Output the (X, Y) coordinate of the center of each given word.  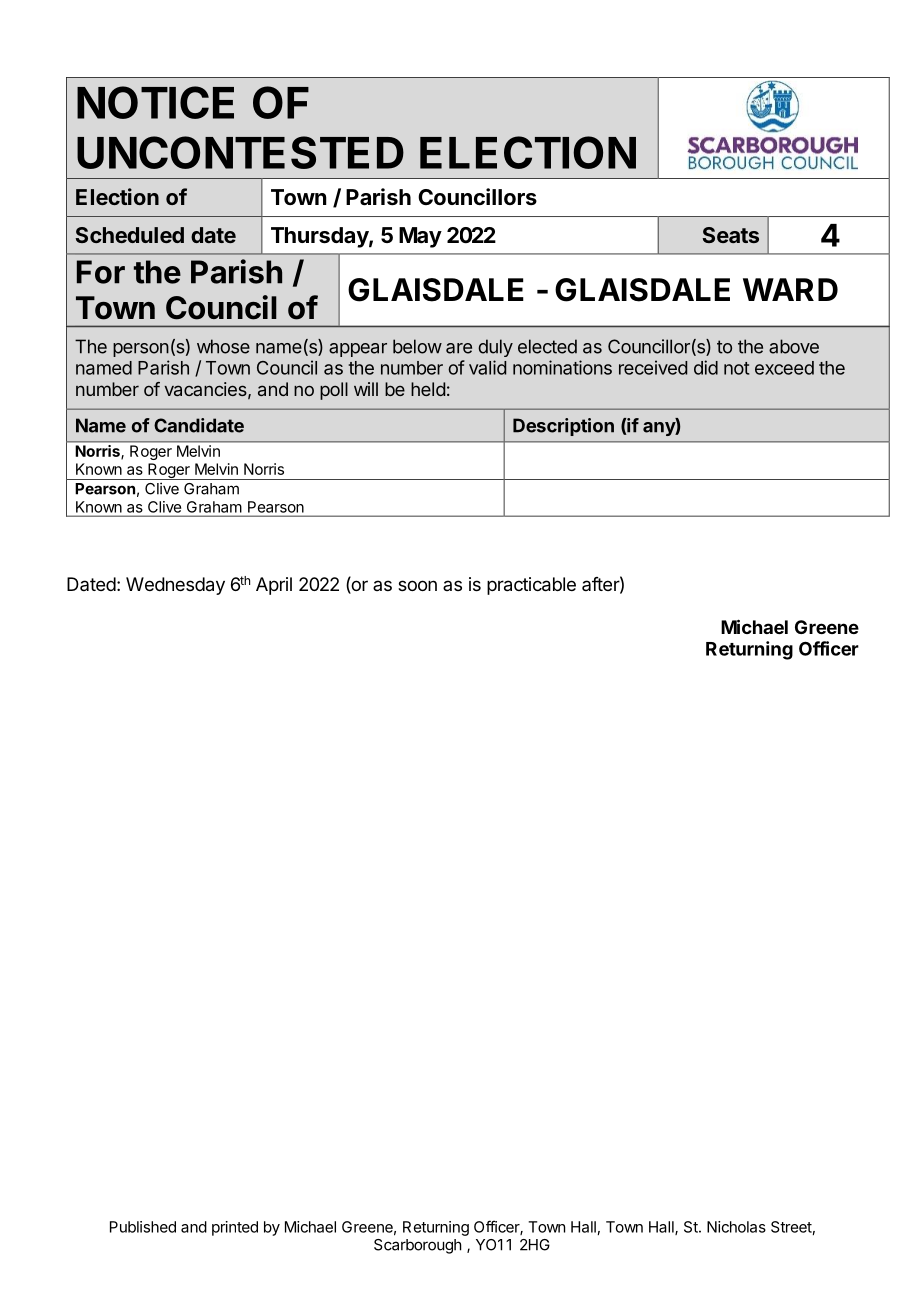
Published (143, 1227)
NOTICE (155, 102)
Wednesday (175, 586)
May (420, 237)
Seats (730, 235)
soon (417, 585)
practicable (531, 586)
